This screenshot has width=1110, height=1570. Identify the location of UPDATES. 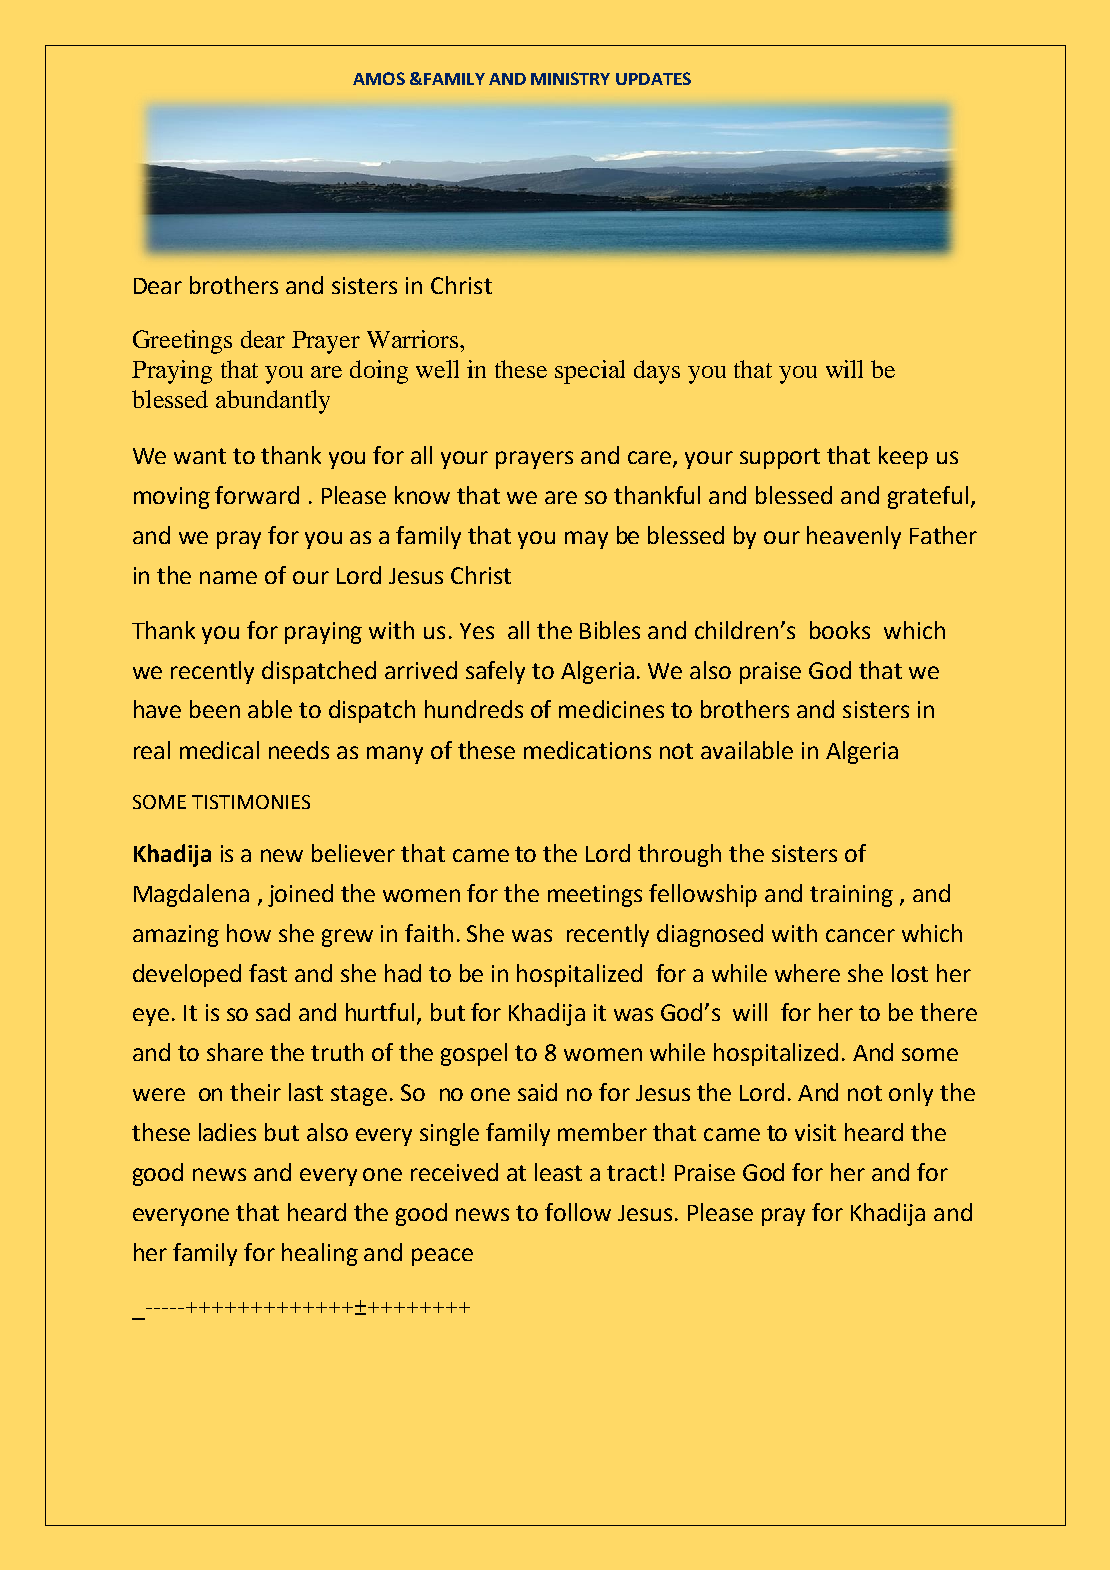
(653, 78).
